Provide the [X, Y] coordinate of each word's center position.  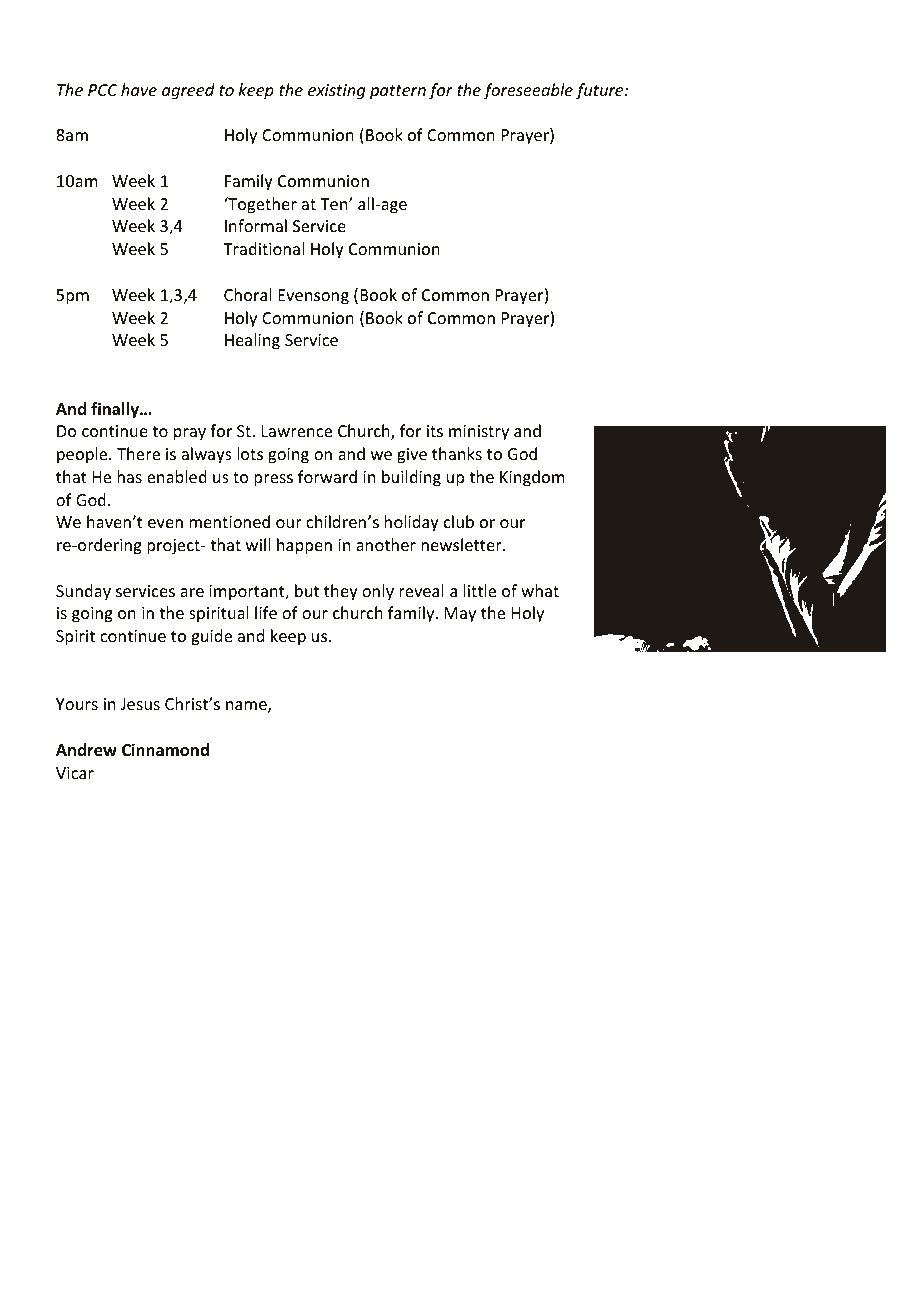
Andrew [86, 750]
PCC [103, 90]
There [138, 453]
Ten [335, 204]
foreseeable [528, 91]
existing [336, 92]
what [540, 590]
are [192, 592]
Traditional [263, 248]
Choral [248, 294]
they [341, 592]
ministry [479, 433]
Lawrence [297, 431]
